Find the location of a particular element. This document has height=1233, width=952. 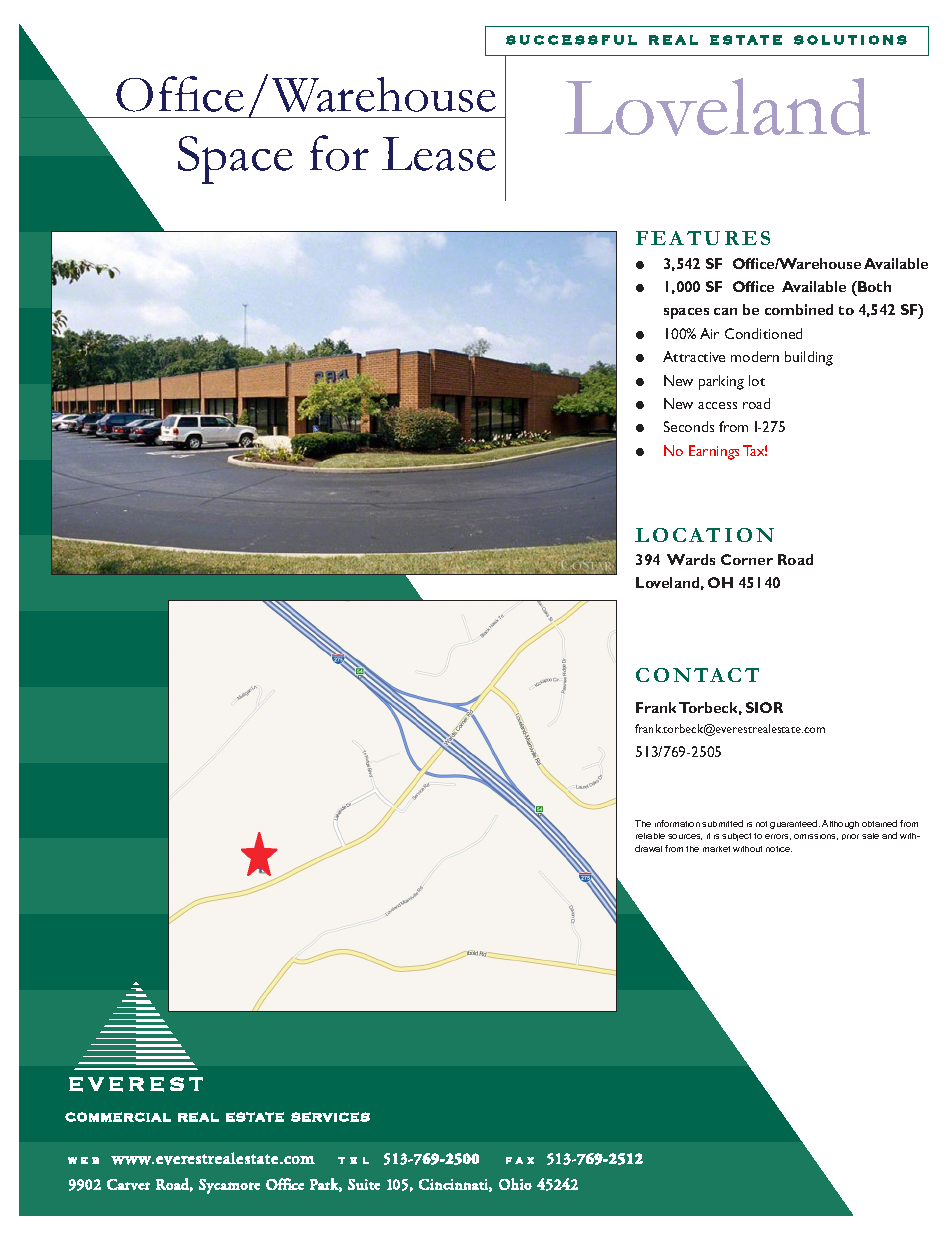

Lease is located at coordinates (439, 154).
